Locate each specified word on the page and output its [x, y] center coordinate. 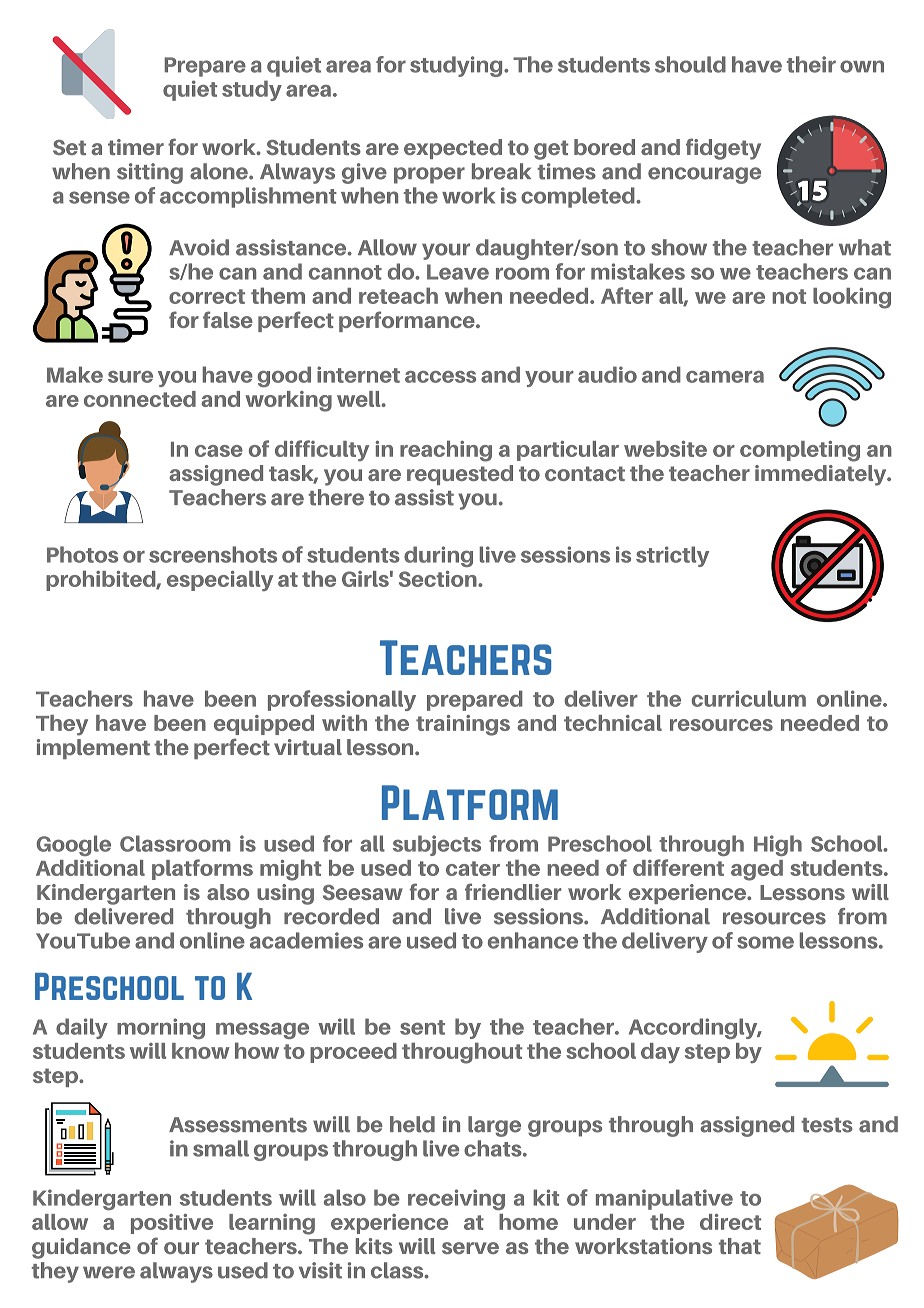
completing [800, 451]
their [811, 64]
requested [460, 475]
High [778, 845]
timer [136, 147]
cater [473, 868]
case [219, 451]
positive [172, 1224]
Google [73, 845]
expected [453, 149]
